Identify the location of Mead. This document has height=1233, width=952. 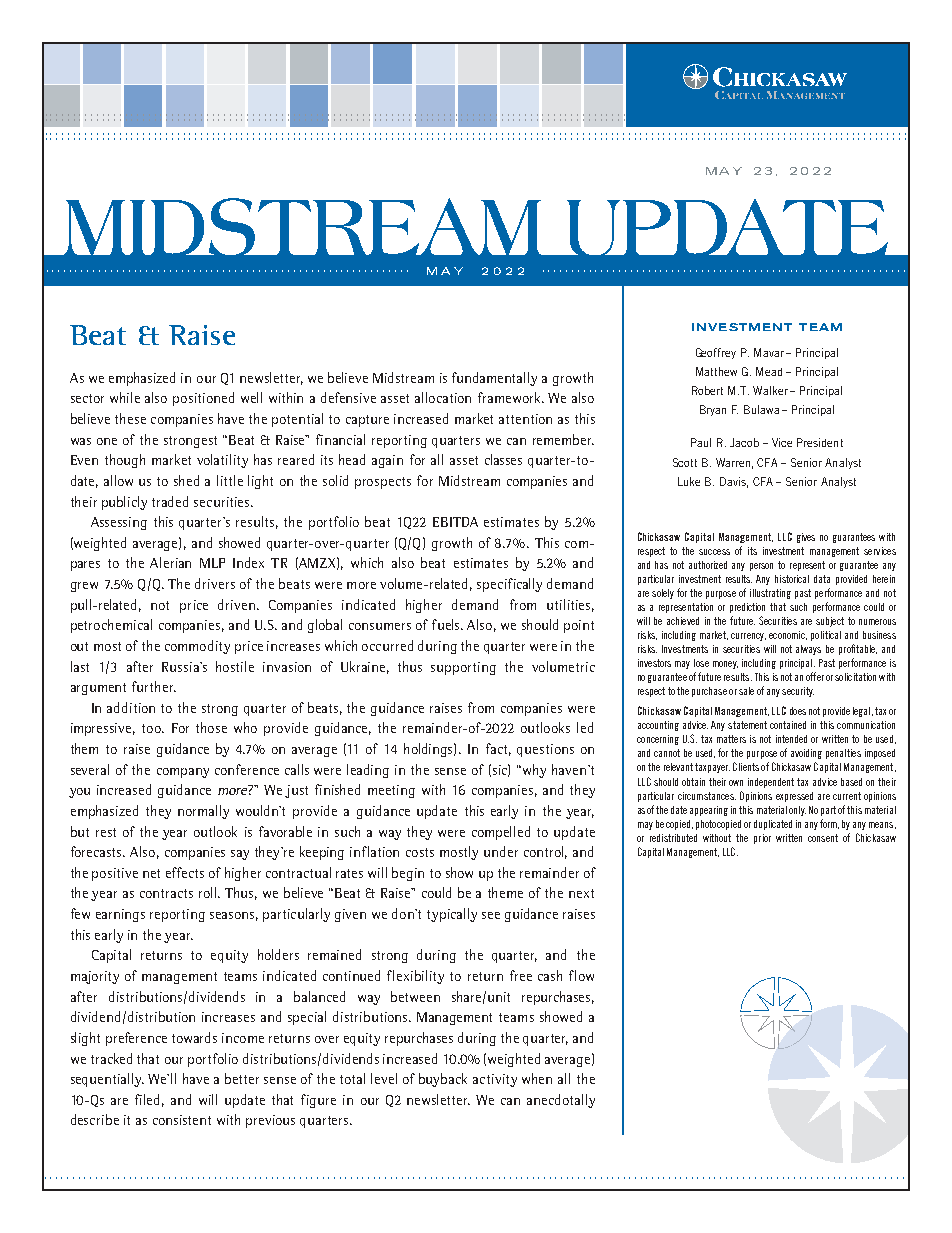
(769, 371).
